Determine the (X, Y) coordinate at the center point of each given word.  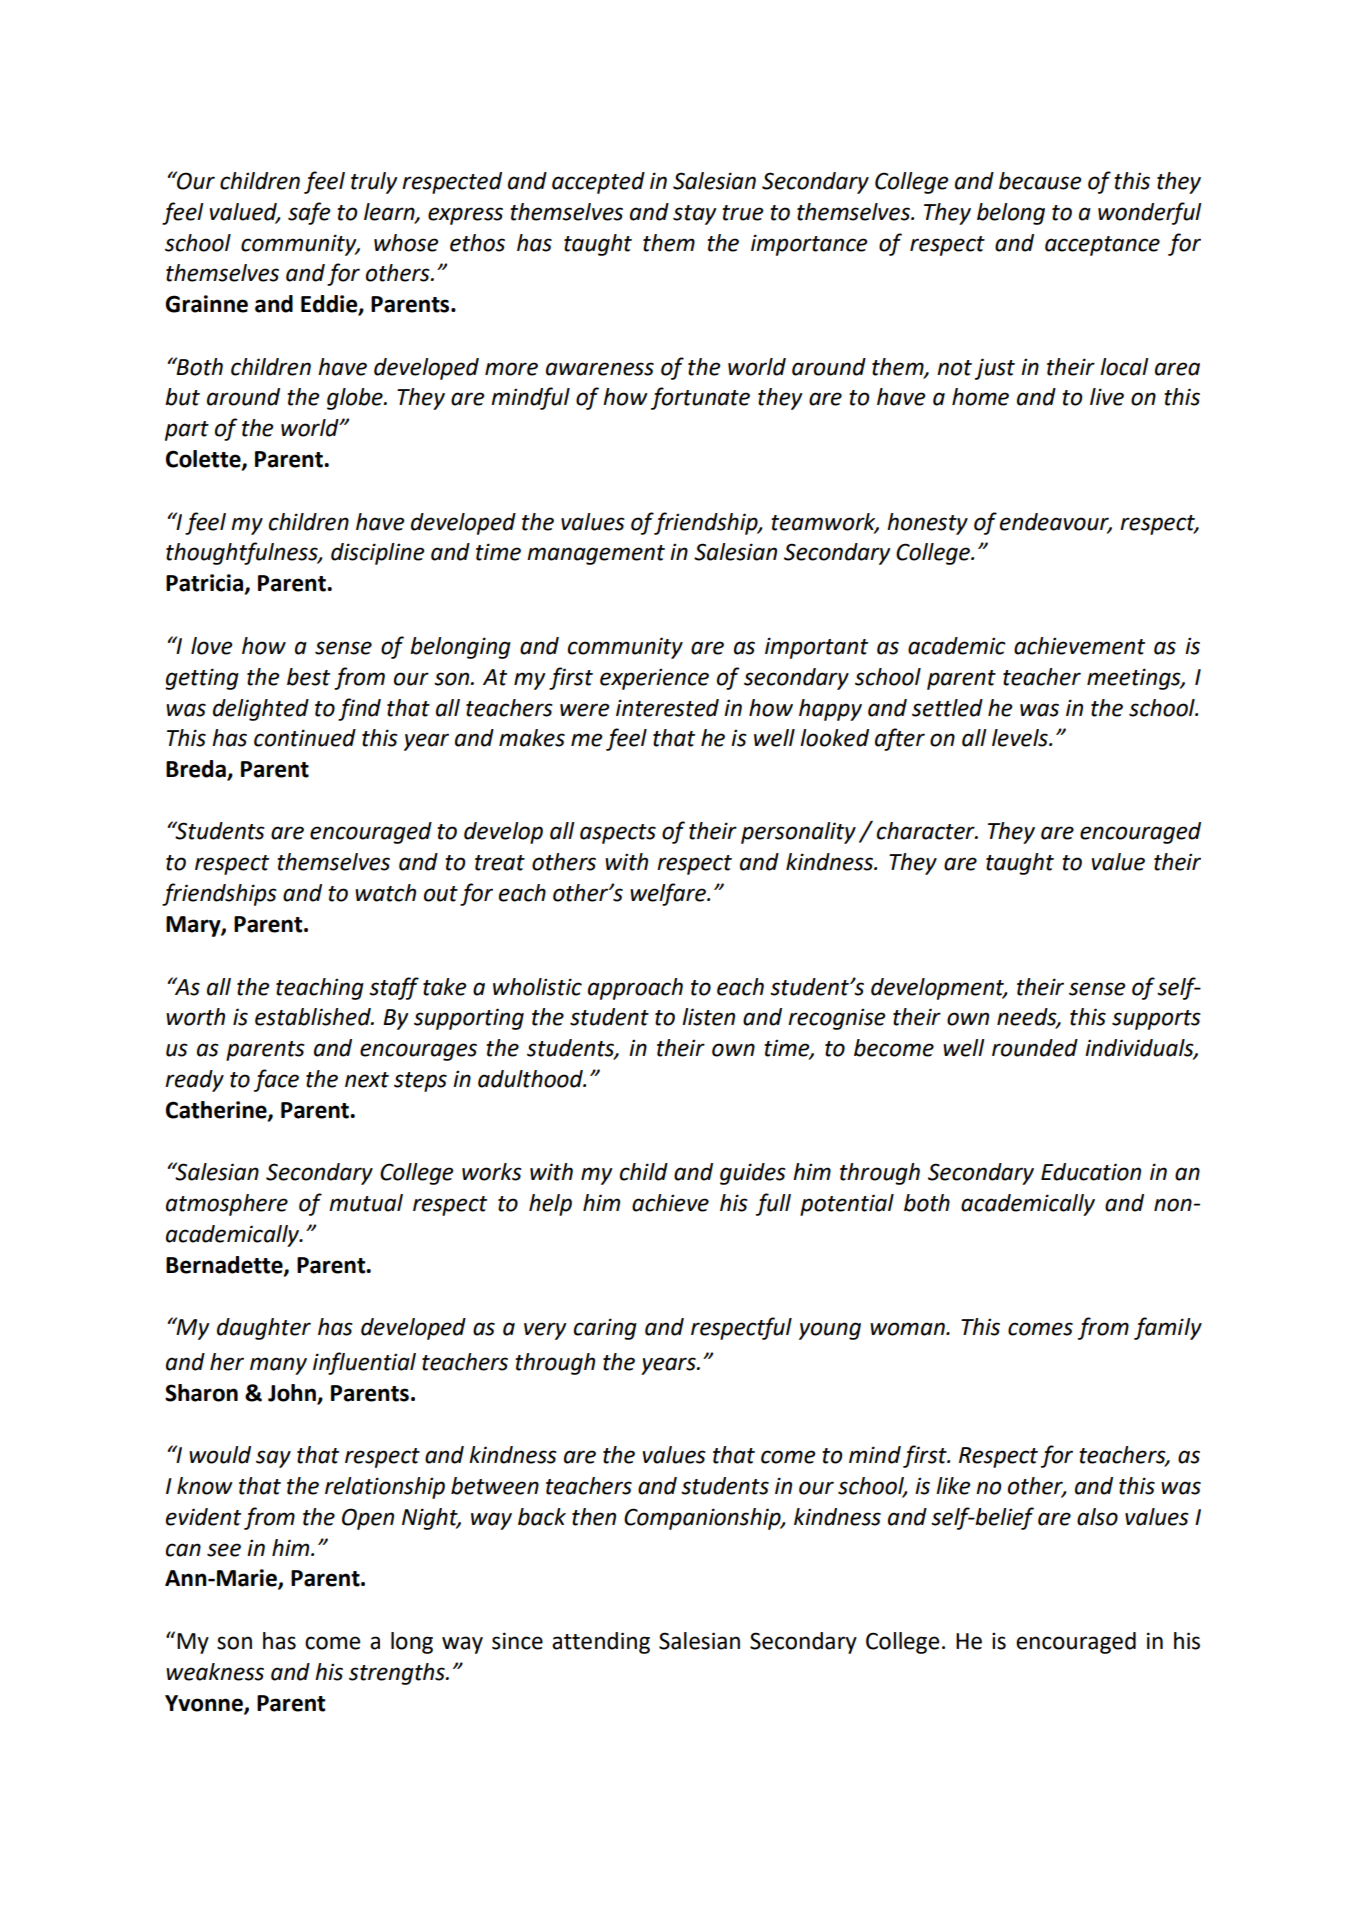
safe (309, 213)
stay (695, 215)
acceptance (1102, 246)
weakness (215, 1672)
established (314, 1017)
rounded (1035, 1048)
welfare (669, 894)
